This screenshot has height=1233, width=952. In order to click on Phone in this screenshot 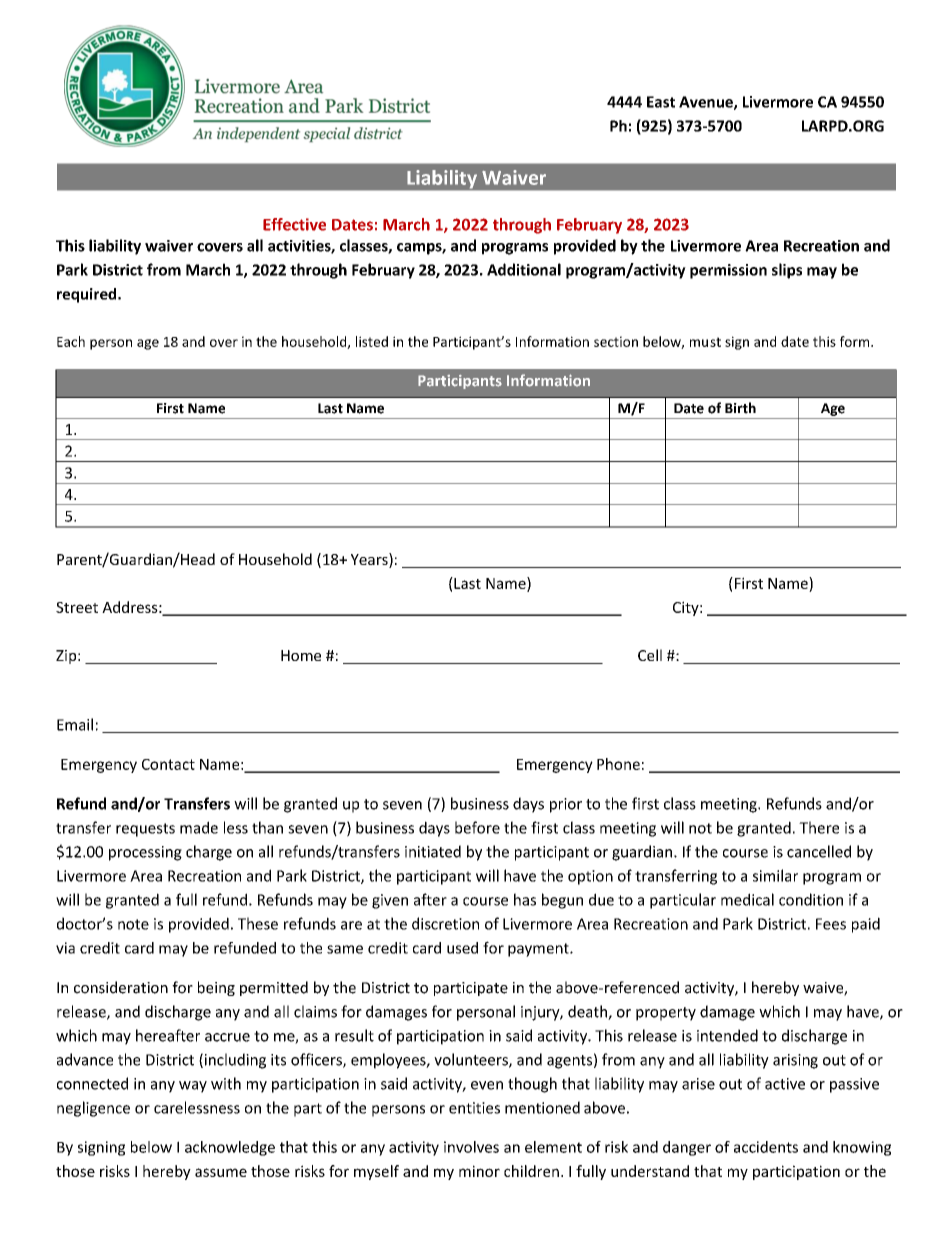, I will do `click(618, 764)`.
